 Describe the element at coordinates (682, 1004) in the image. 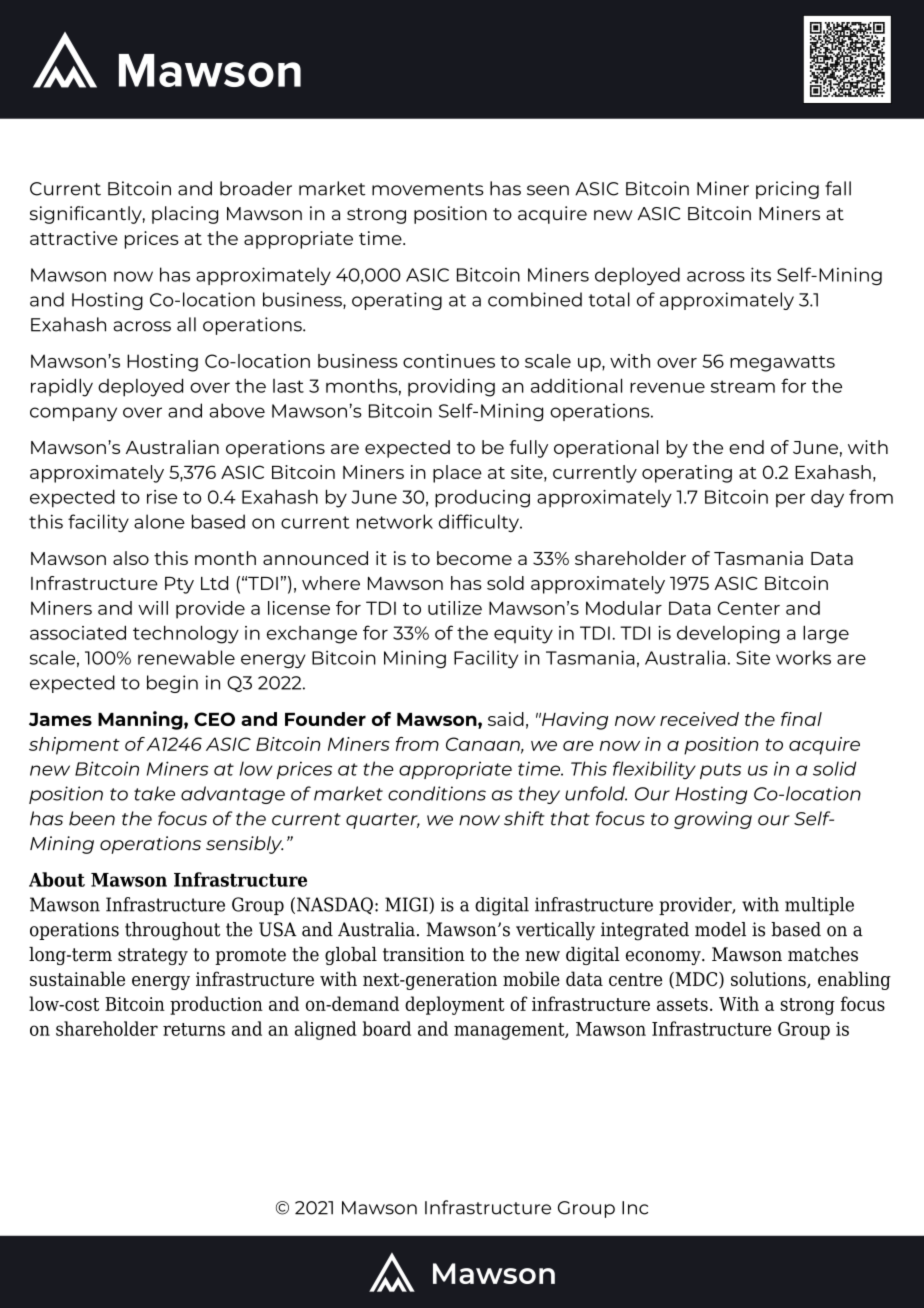

I see `assets` at that location.
